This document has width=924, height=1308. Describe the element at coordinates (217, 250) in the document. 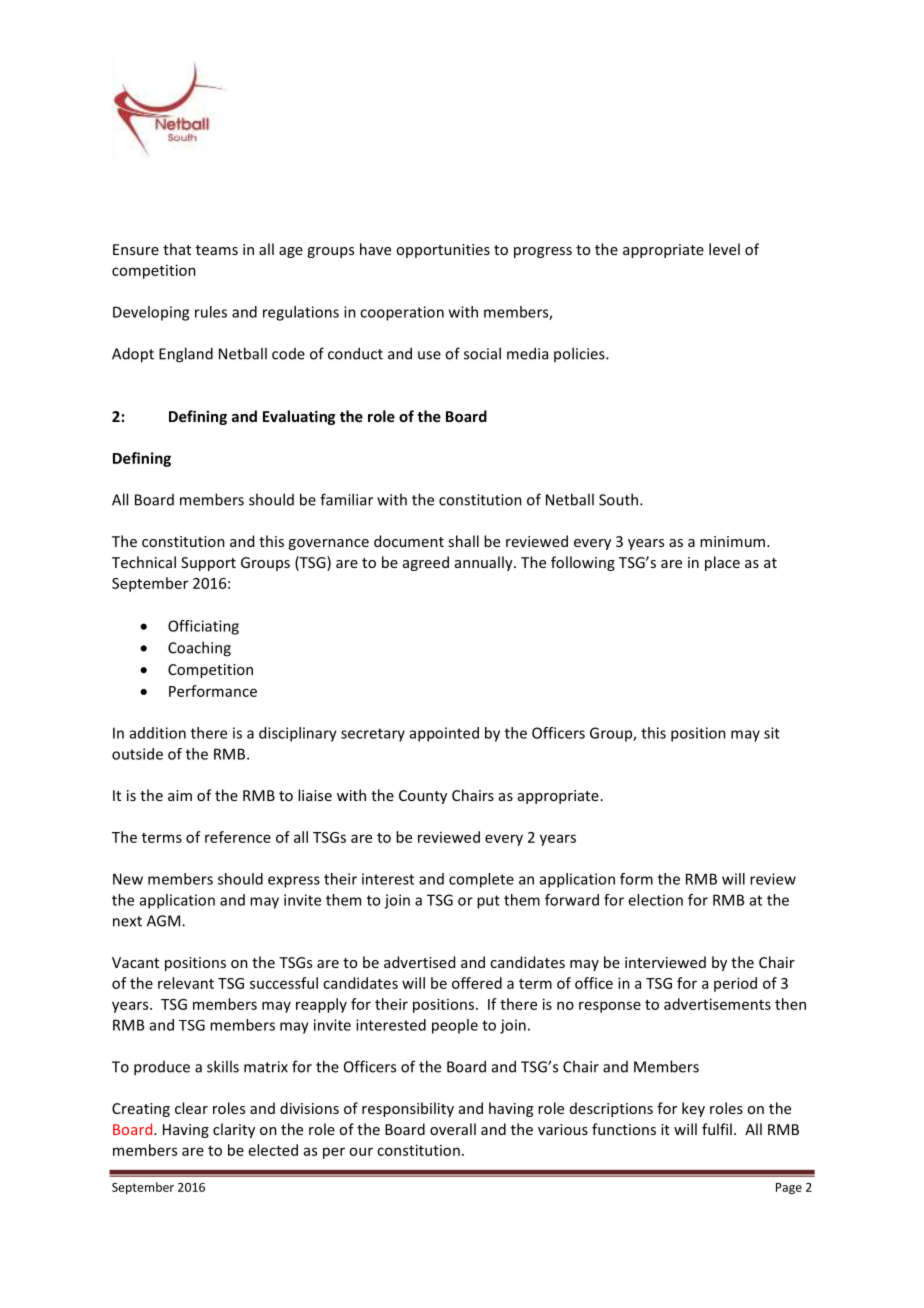

I see `teams` at that location.
